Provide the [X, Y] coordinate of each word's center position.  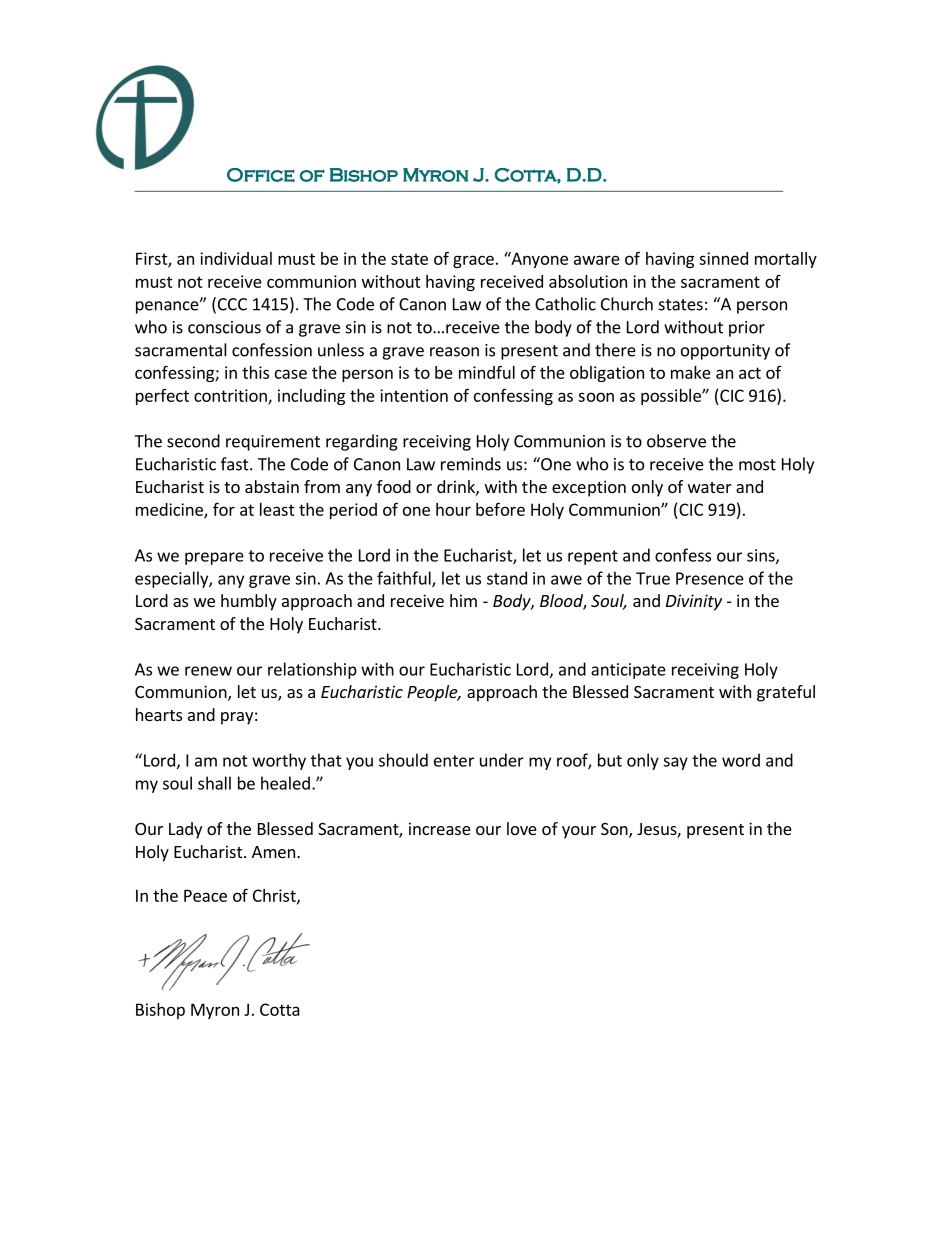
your [579, 832]
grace [473, 261]
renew [208, 671]
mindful [487, 372]
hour [453, 509]
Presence [710, 578]
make [691, 372]
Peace [205, 895]
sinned [723, 258]
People [433, 693]
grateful [786, 693]
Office [261, 175]
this [255, 372]
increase [440, 828]
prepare [214, 558]
